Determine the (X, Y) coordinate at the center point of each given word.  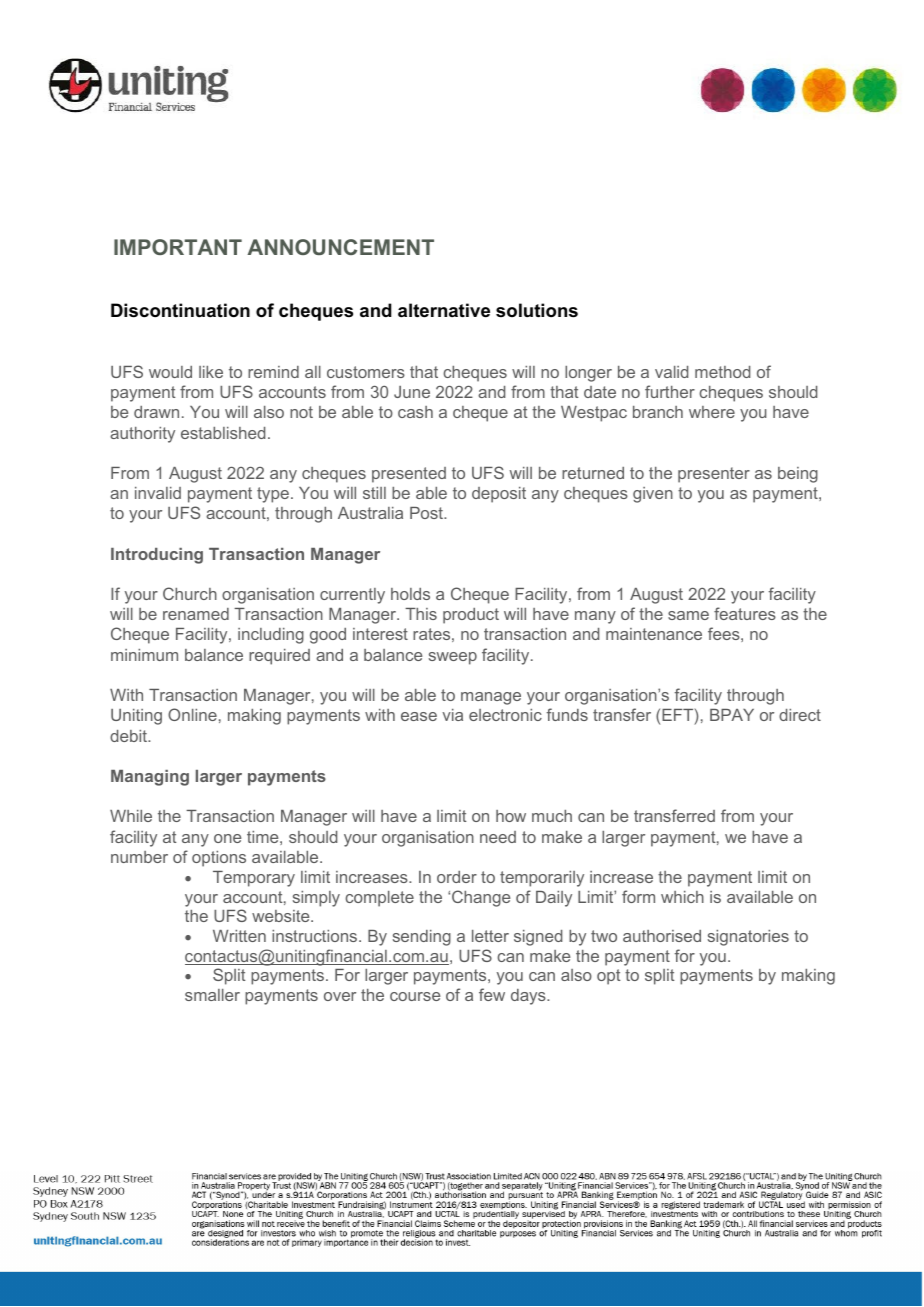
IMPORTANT (178, 247)
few (492, 994)
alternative (444, 310)
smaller (212, 995)
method (722, 372)
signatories (748, 938)
